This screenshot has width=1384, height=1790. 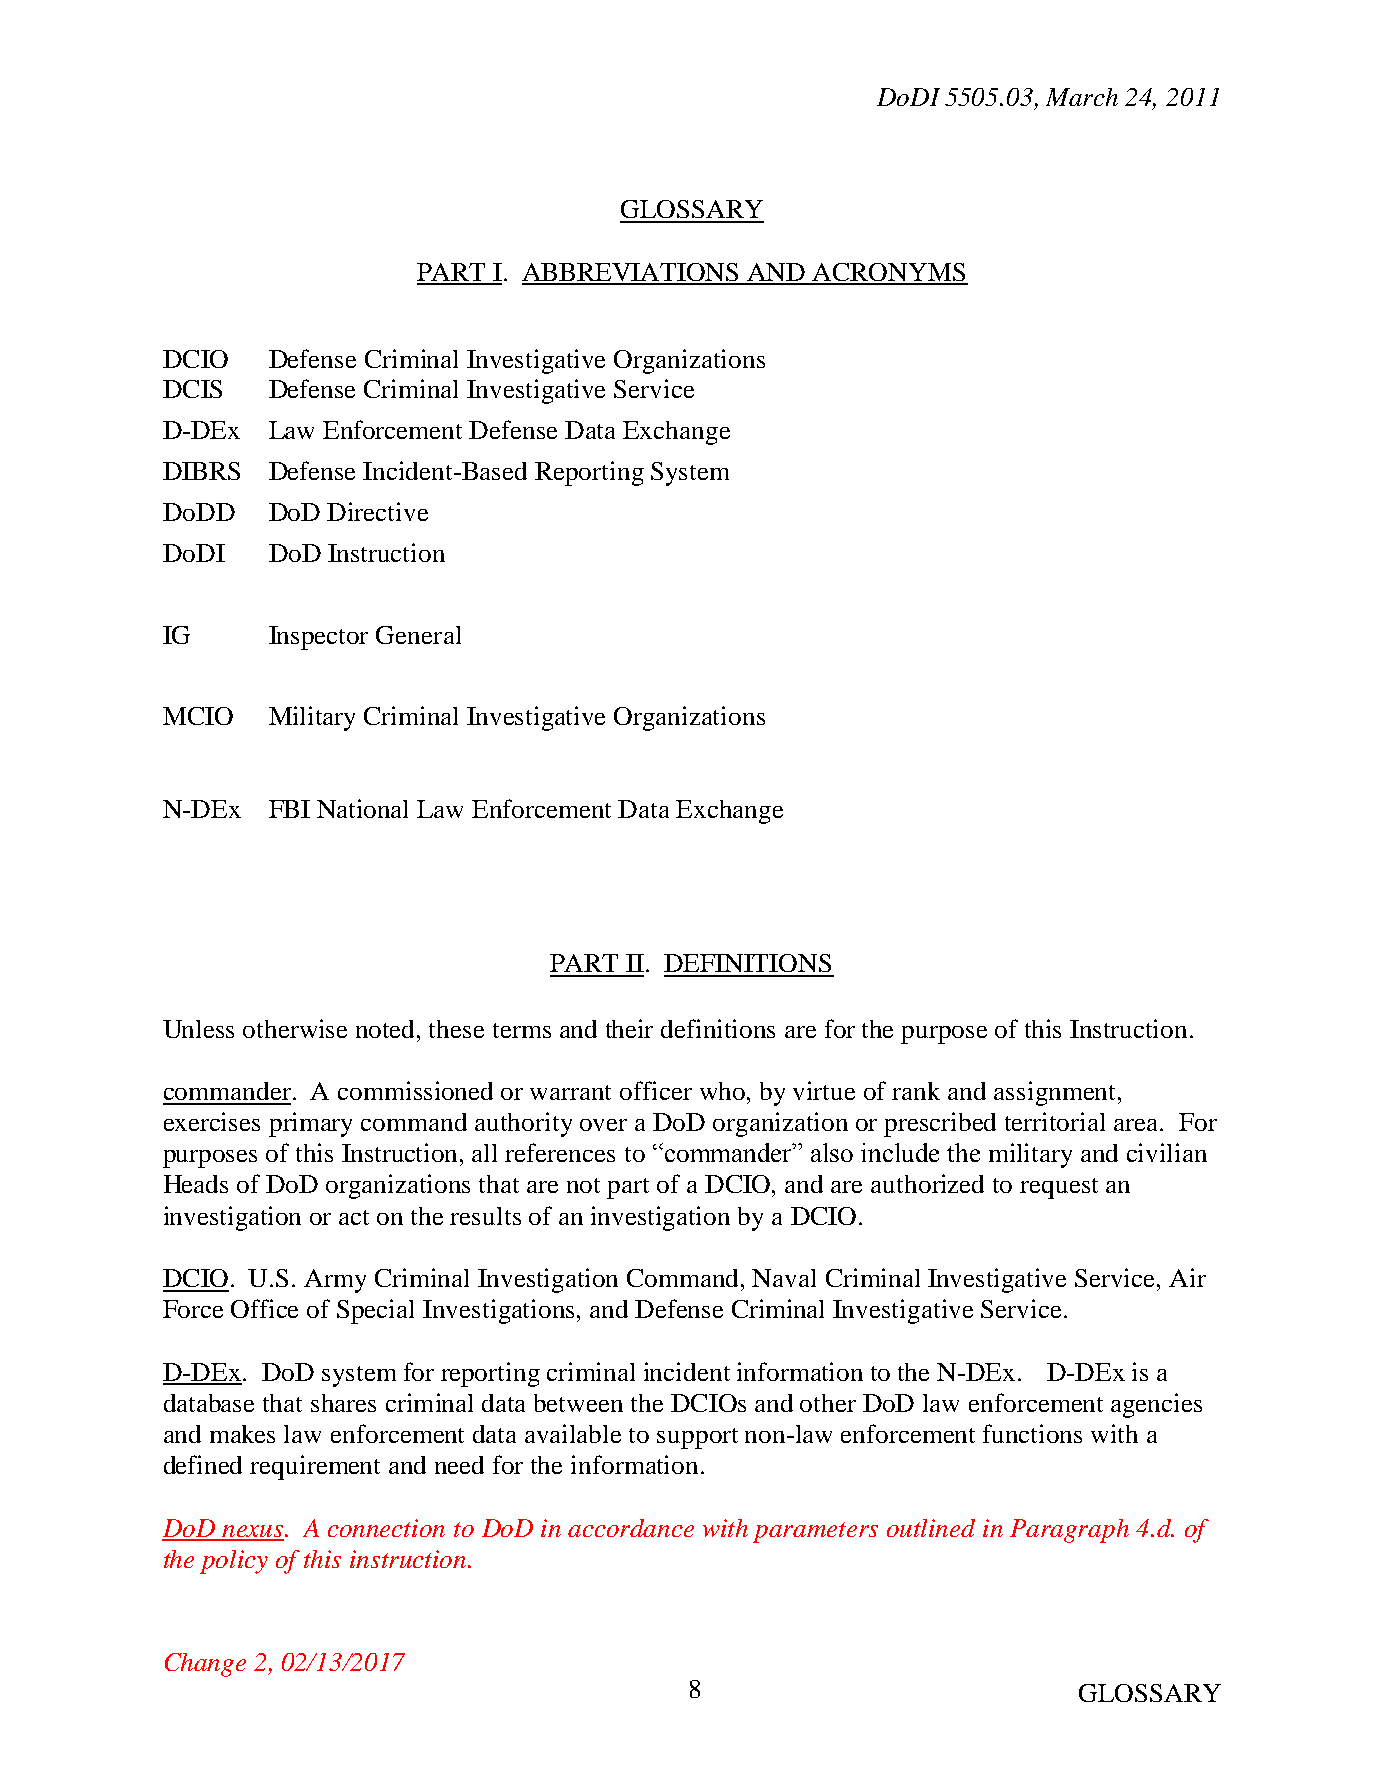 What do you see at coordinates (631, 1528) in the screenshot?
I see `accordance` at bounding box center [631, 1528].
